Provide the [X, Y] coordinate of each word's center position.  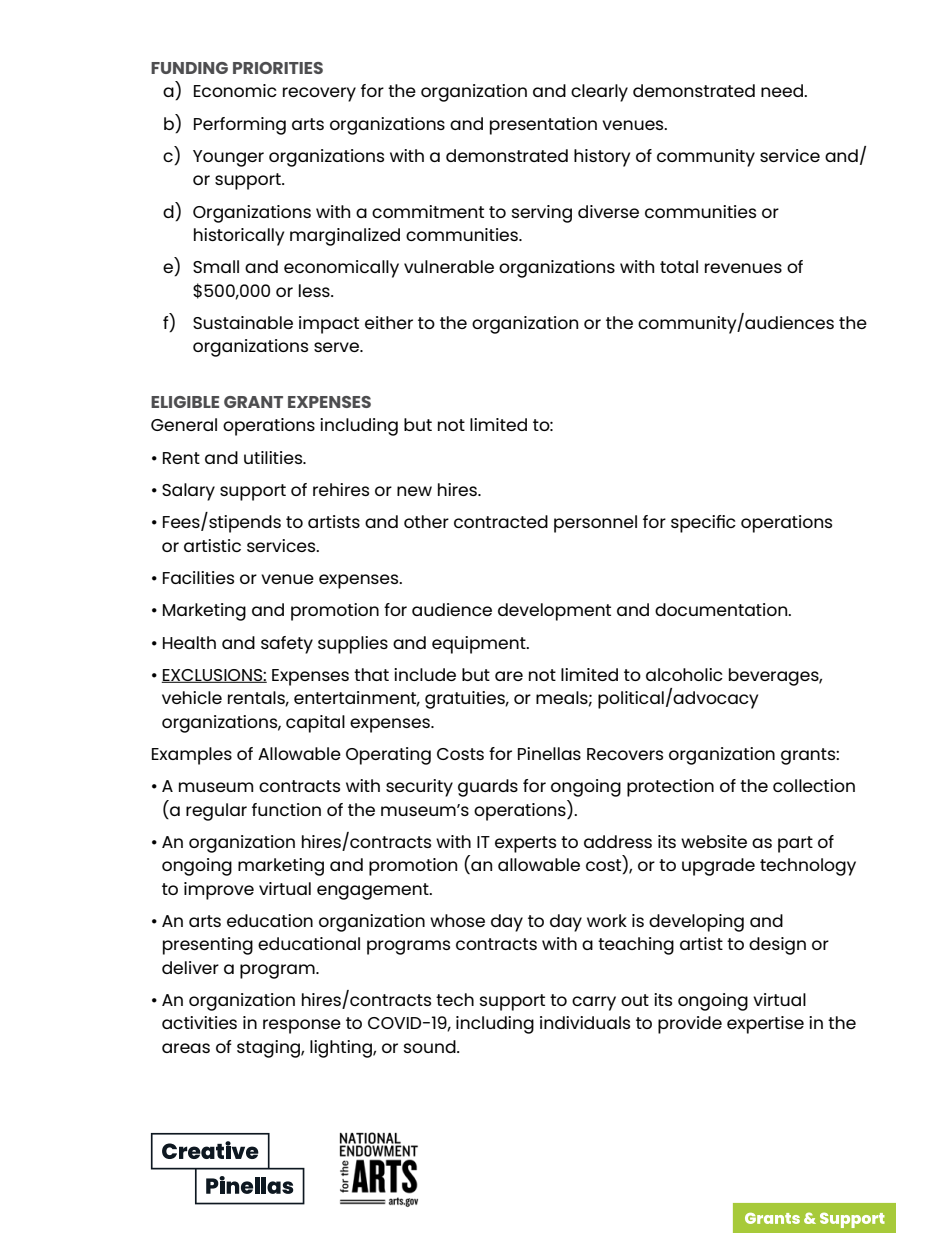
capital [315, 724]
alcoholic [684, 674]
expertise [765, 1025]
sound [431, 1046]
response [302, 1026]
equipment [480, 645]
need [783, 90]
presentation [543, 126]
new [414, 491]
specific [703, 524]
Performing [240, 126]
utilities [274, 457]
